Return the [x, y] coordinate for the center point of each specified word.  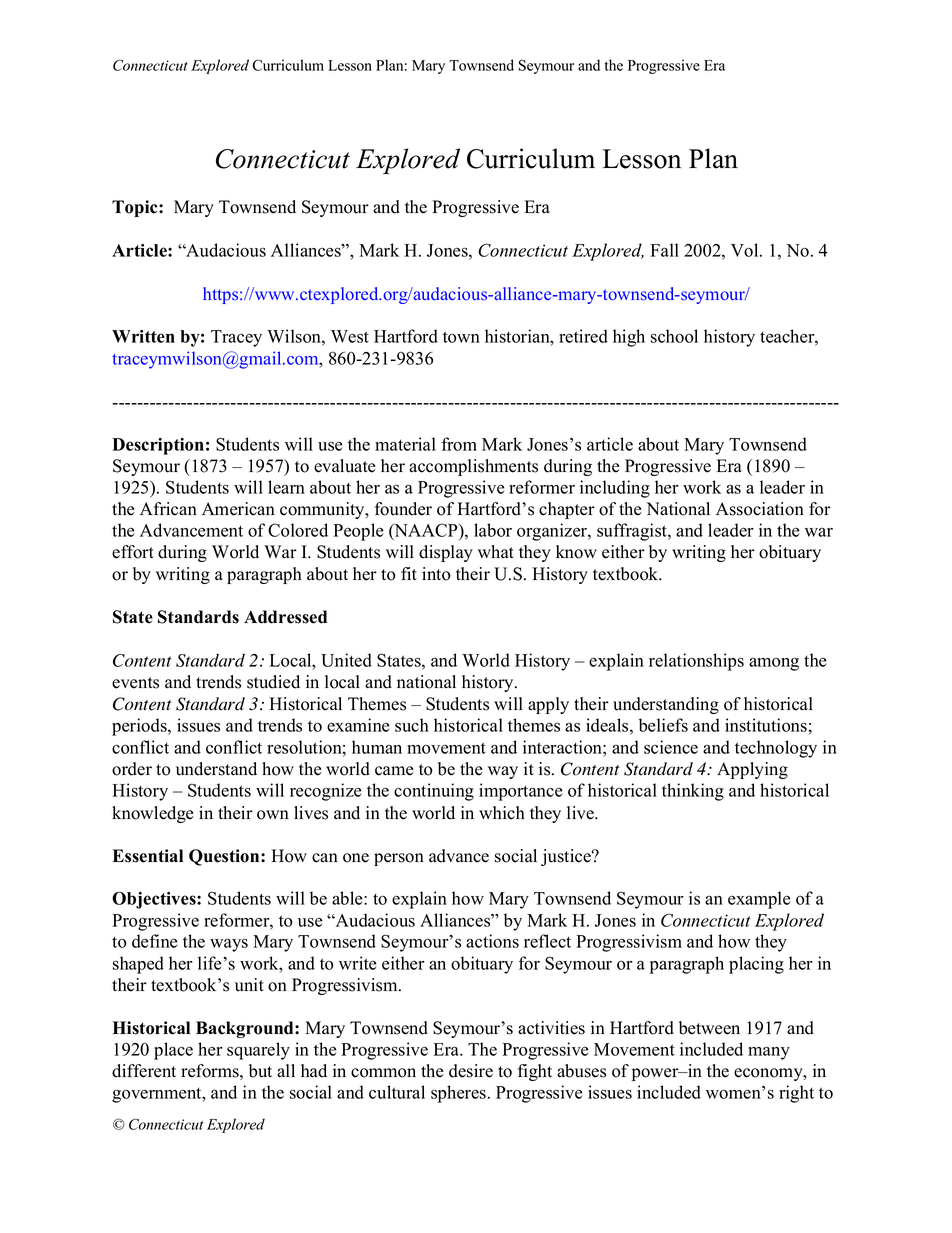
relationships [696, 662]
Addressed [285, 617]
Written [143, 336]
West [350, 336]
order [132, 769]
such [412, 725]
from [459, 444]
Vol [746, 250]
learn [286, 487]
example [759, 900]
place [173, 1051]
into [436, 574]
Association [760, 509]
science [671, 747]
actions [492, 941]
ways [229, 945]
